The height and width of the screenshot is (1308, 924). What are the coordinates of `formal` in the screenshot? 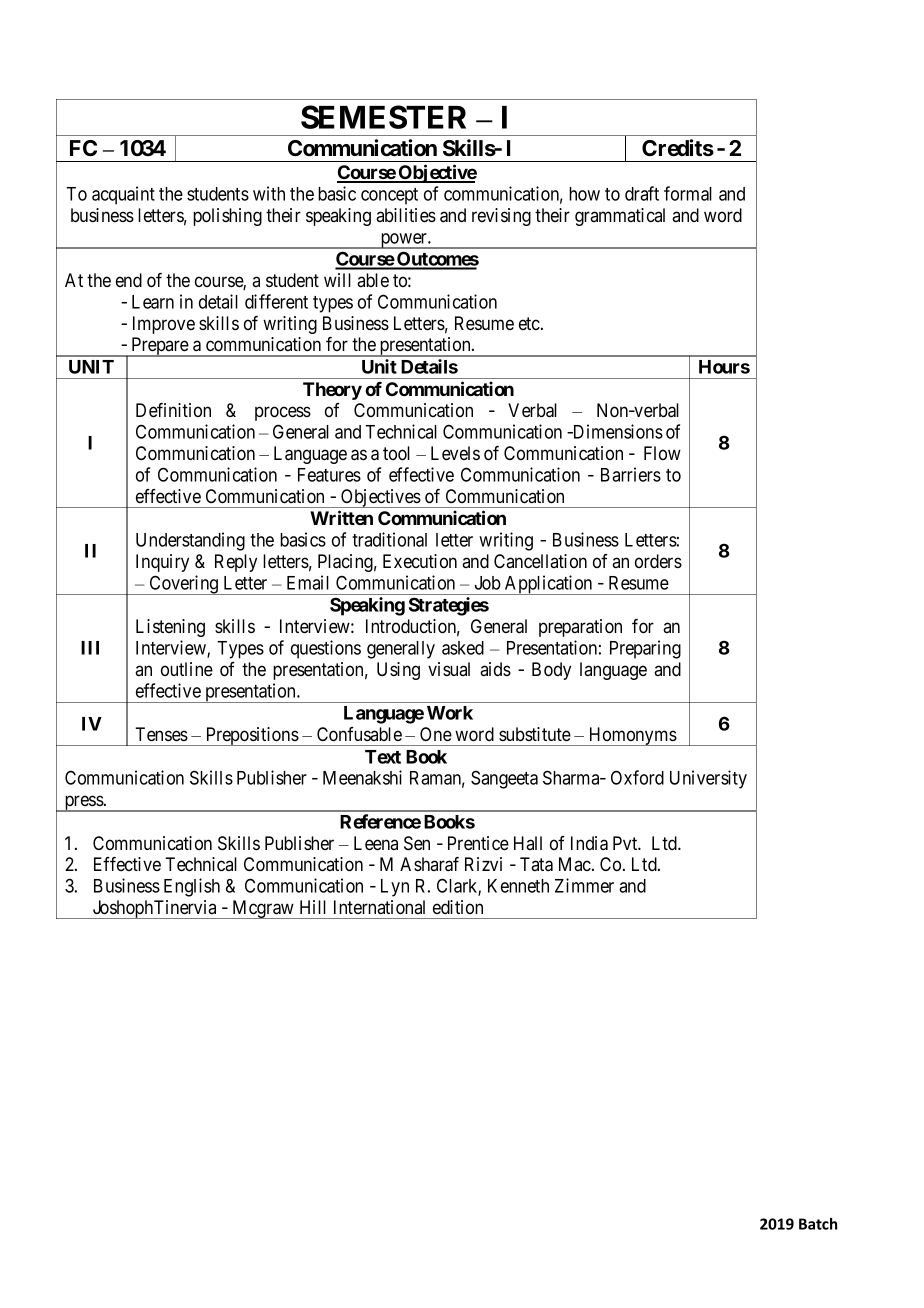 It's located at (688, 193).
